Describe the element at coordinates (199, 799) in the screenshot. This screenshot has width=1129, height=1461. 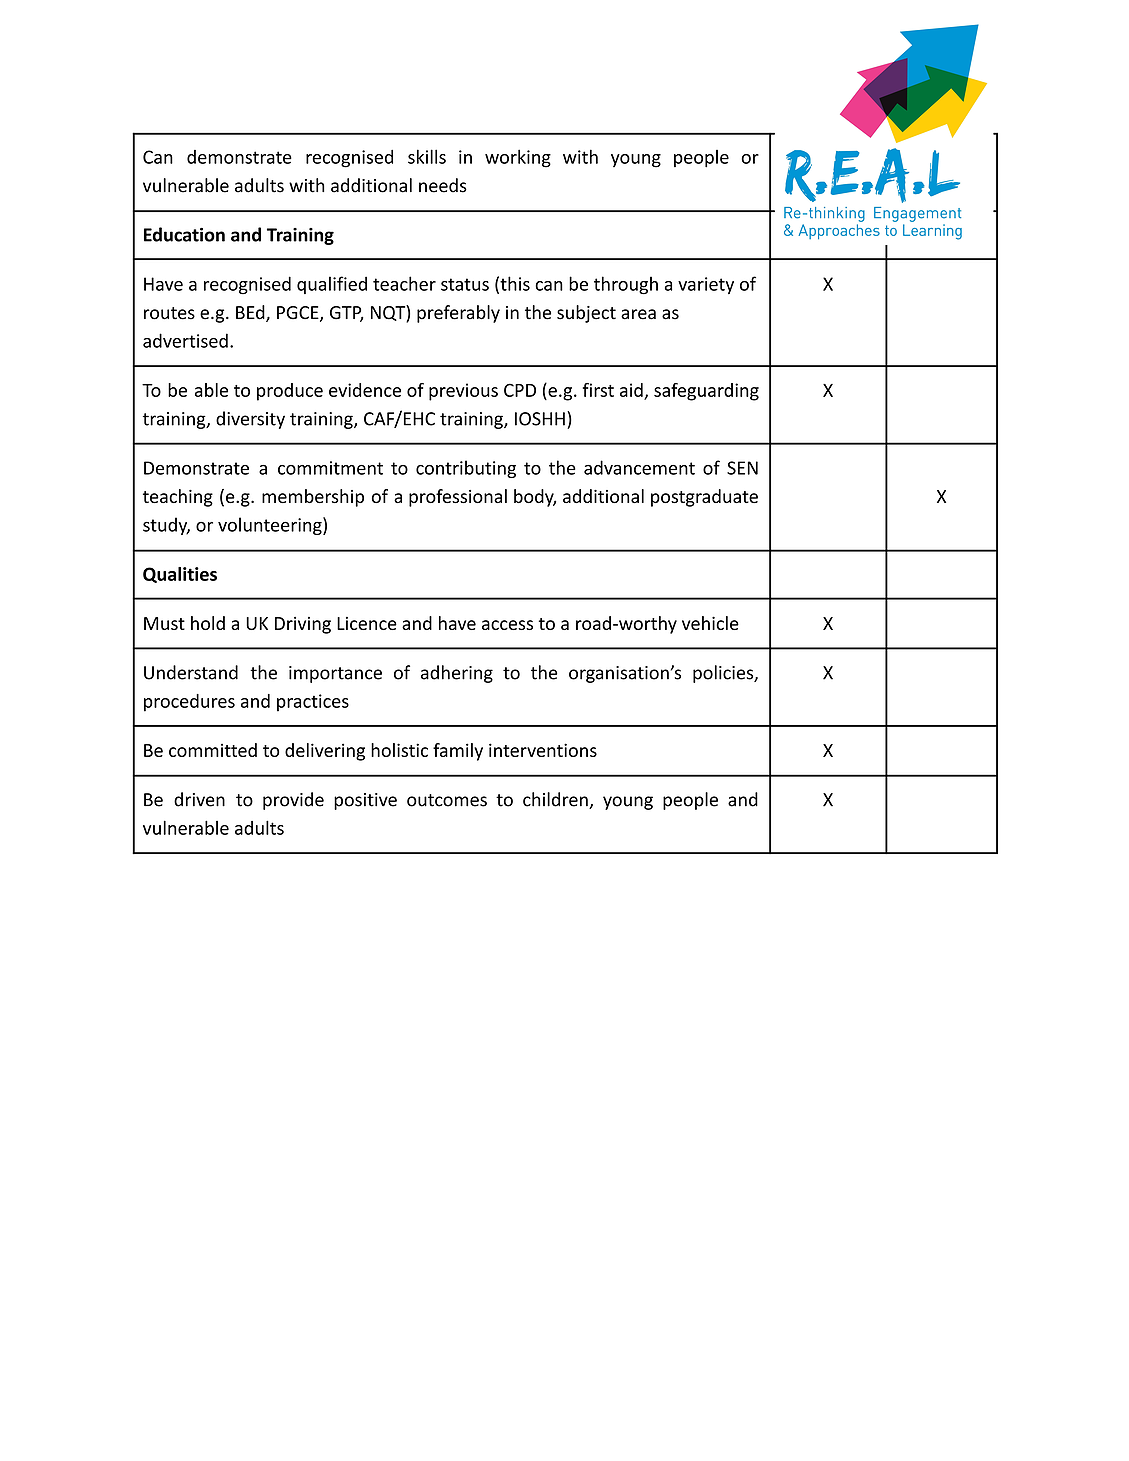
I see `driven` at that location.
